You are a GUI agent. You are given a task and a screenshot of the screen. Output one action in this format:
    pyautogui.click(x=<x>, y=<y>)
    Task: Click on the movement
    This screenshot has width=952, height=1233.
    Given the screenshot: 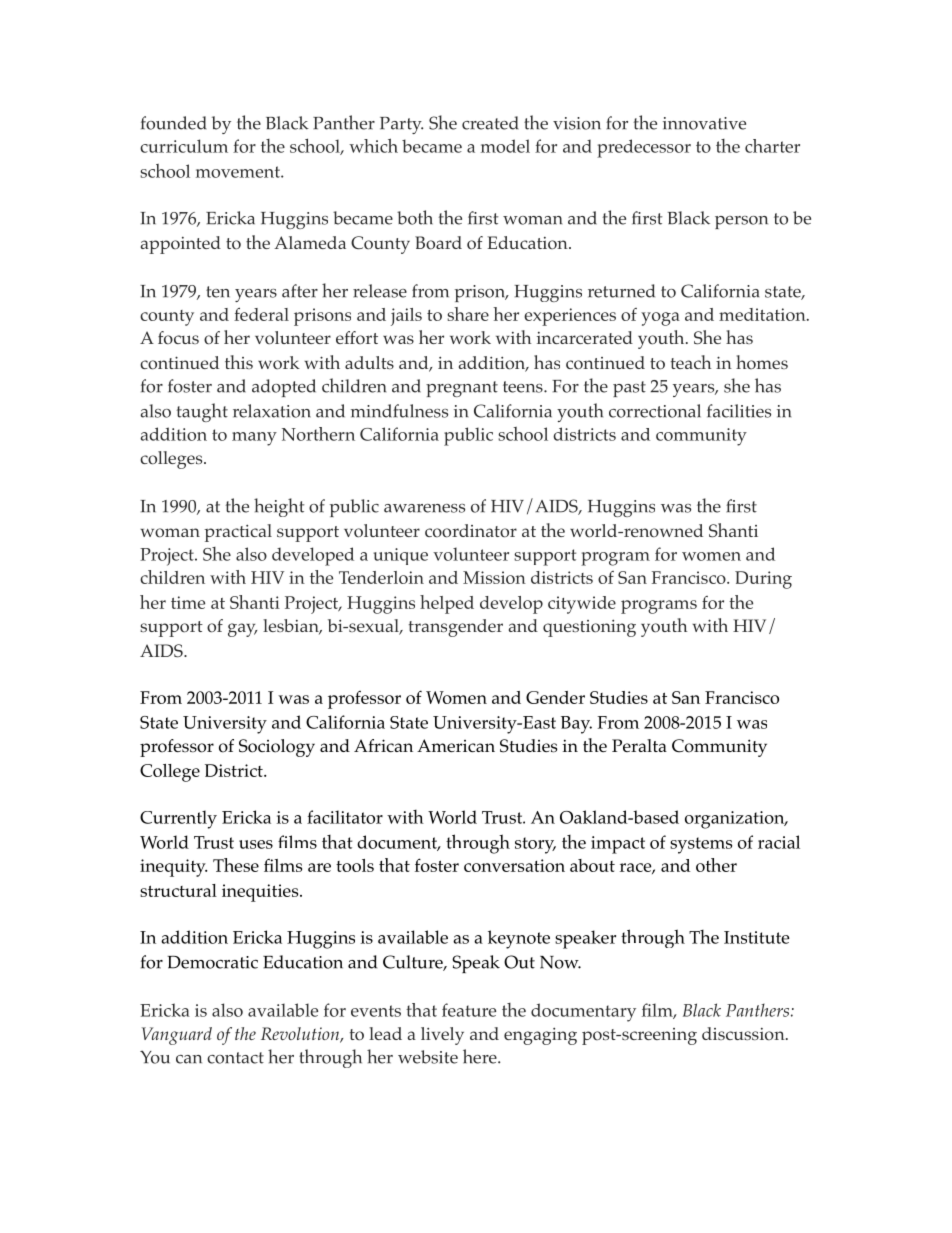 What is the action you would take?
    pyautogui.click(x=239, y=172)
